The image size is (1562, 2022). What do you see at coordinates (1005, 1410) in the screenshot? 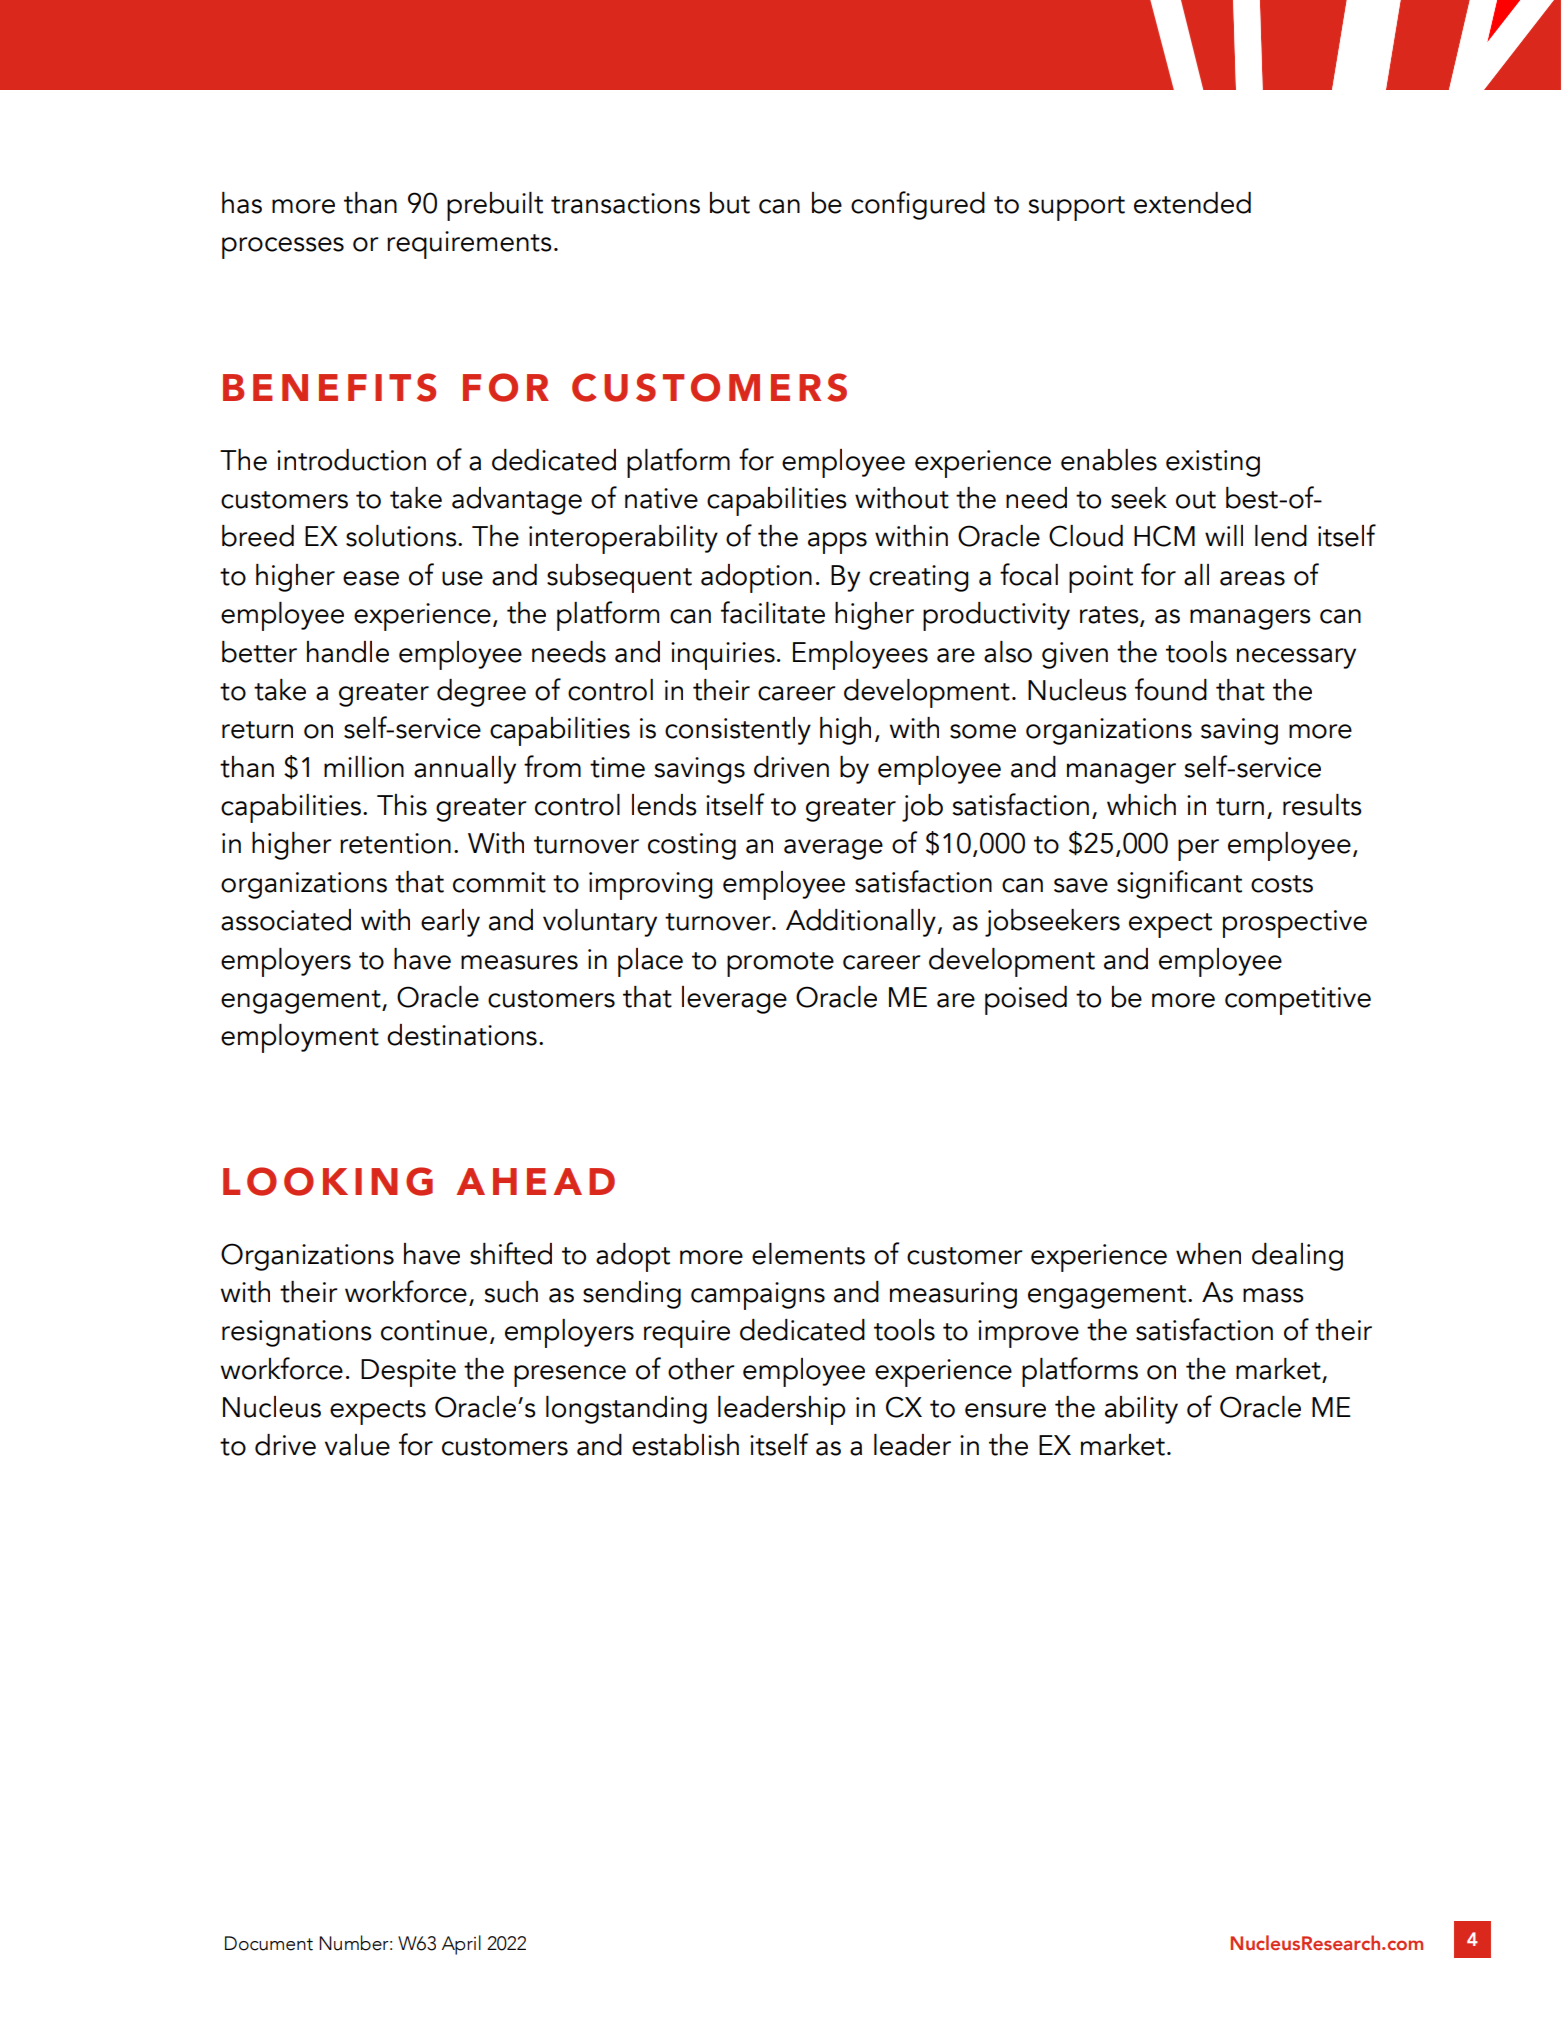
I see `ensure` at bounding box center [1005, 1410].
